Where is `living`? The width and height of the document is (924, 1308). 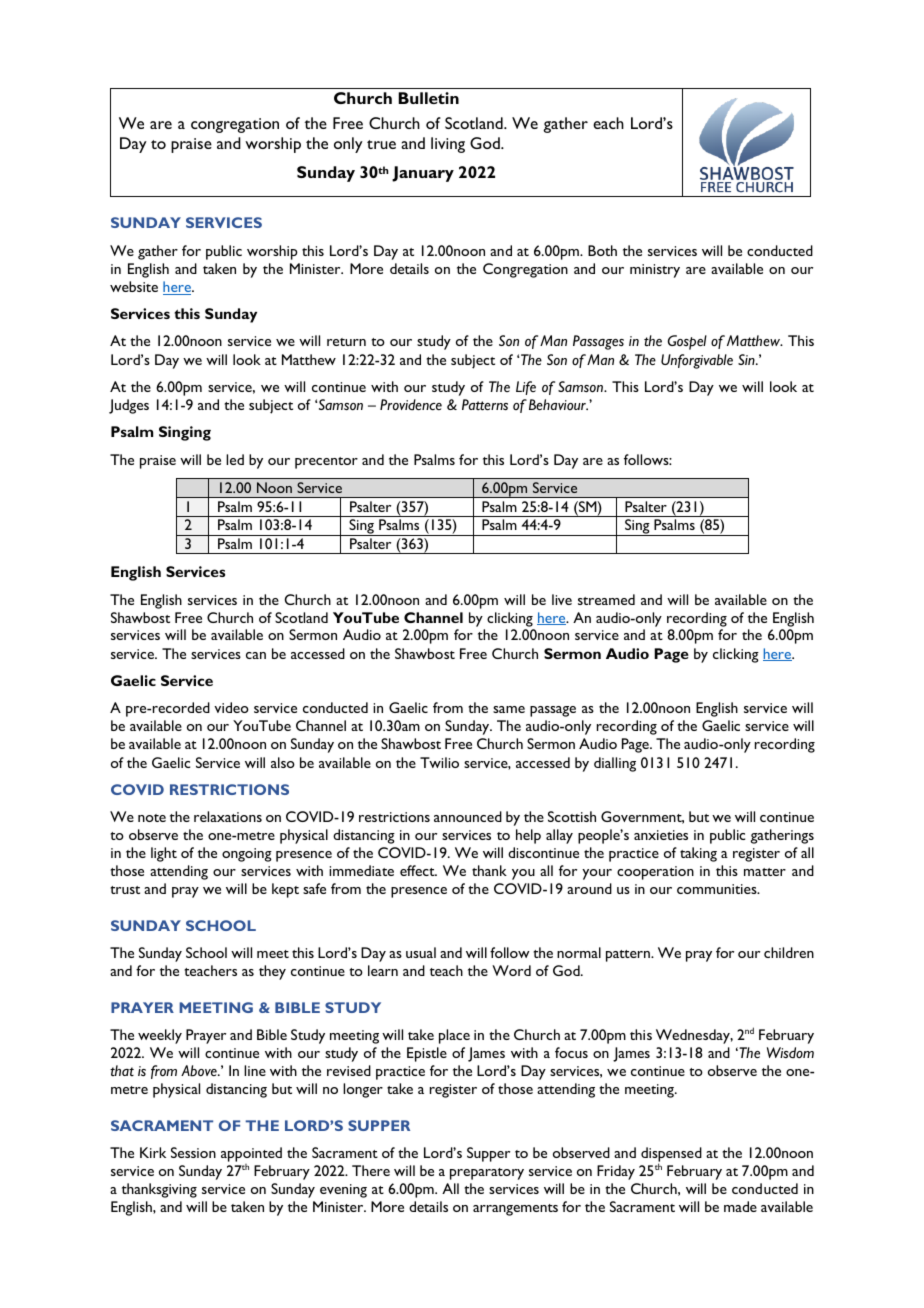 living is located at coordinates (448, 145).
